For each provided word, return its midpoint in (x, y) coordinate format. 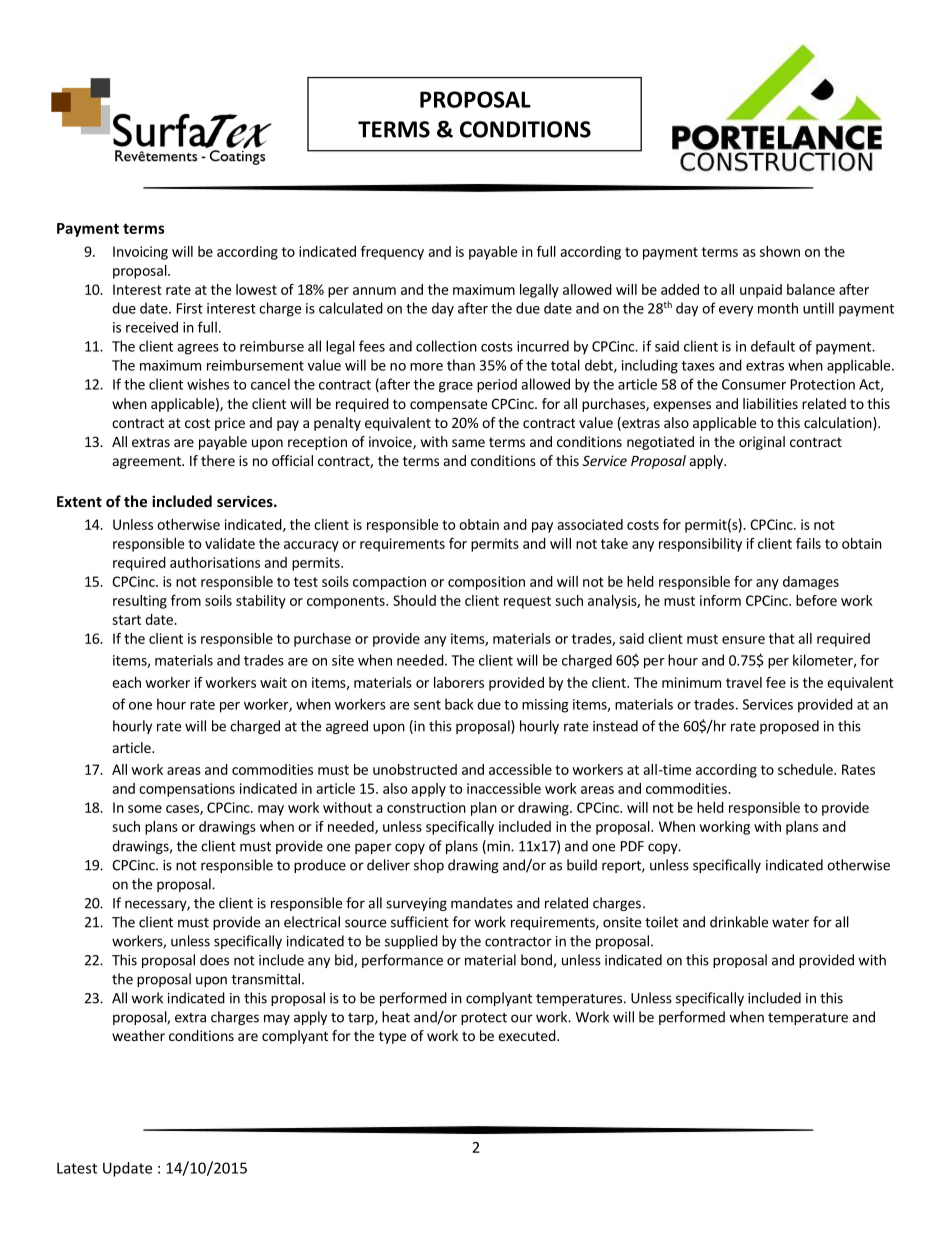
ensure (743, 640)
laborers (459, 682)
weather (138, 1035)
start (126, 620)
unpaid (761, 291)
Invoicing (140, 253)
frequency (392, 253)
